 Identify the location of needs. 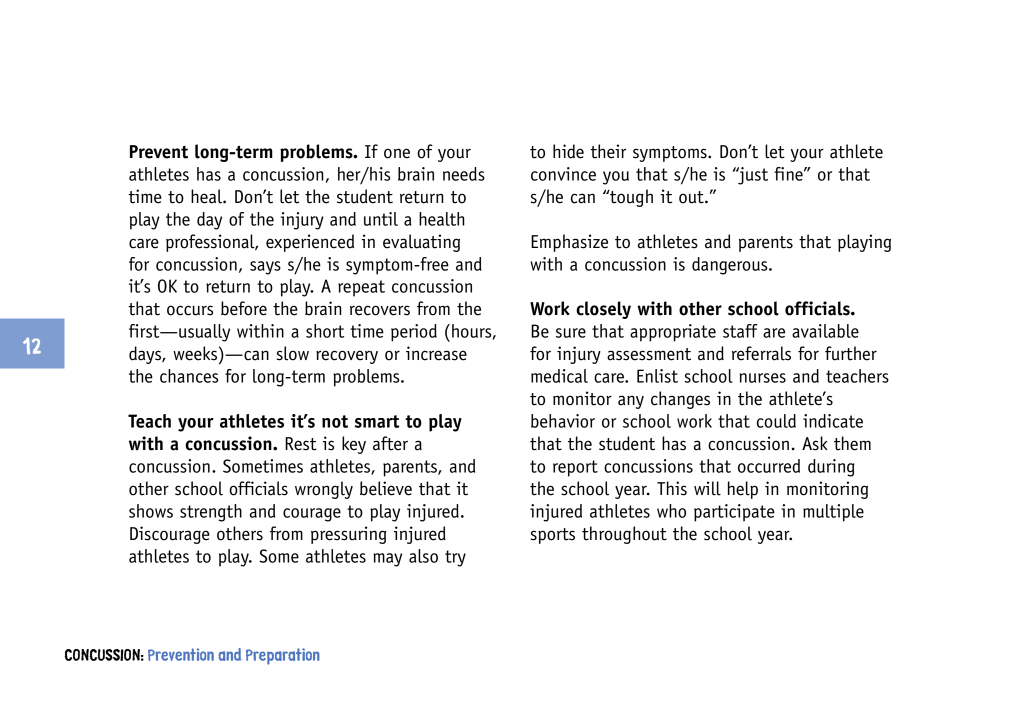
(464, 174).
